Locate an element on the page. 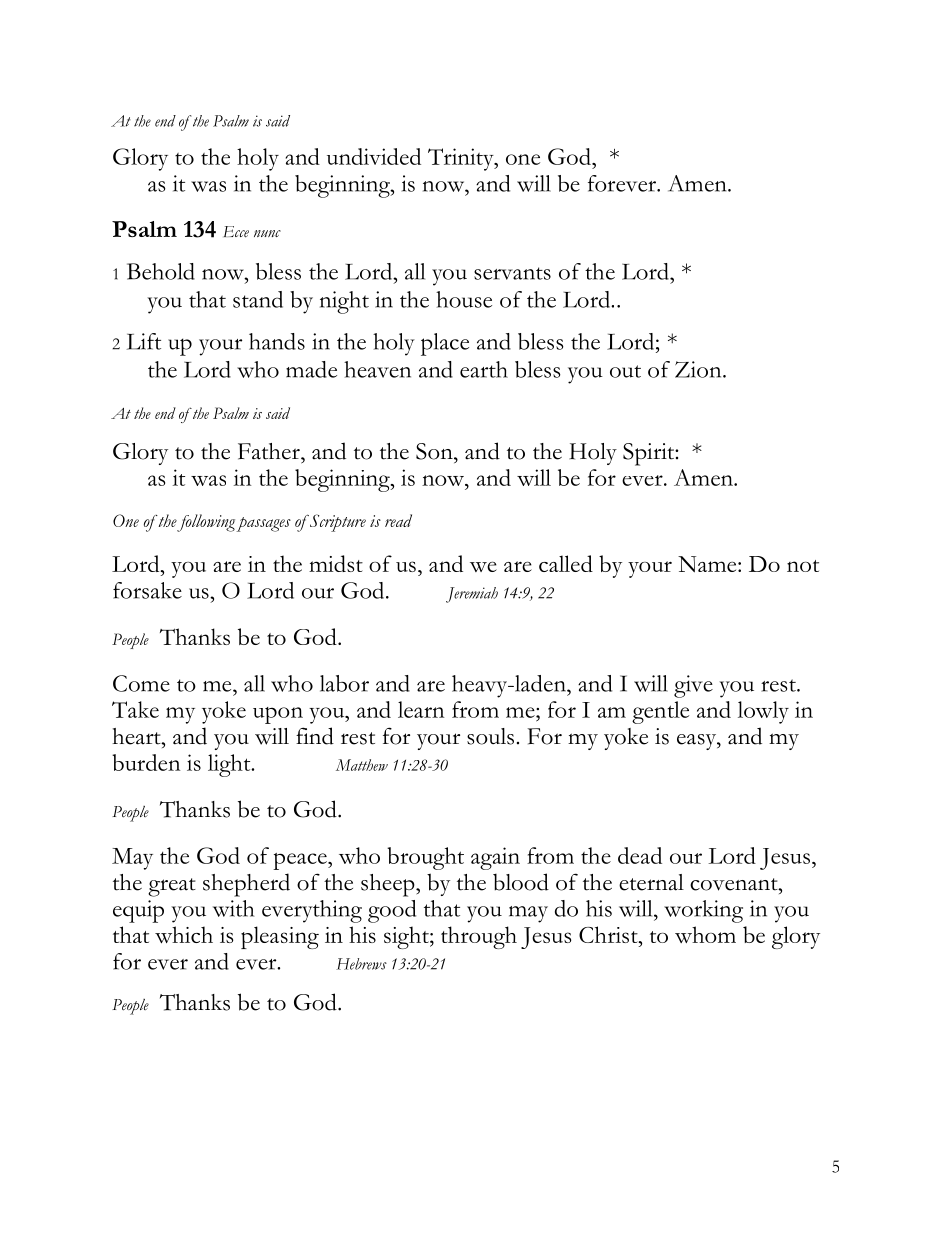 The width and height of the page is (952, 1233). souls is located at coordinates (490, 736).
